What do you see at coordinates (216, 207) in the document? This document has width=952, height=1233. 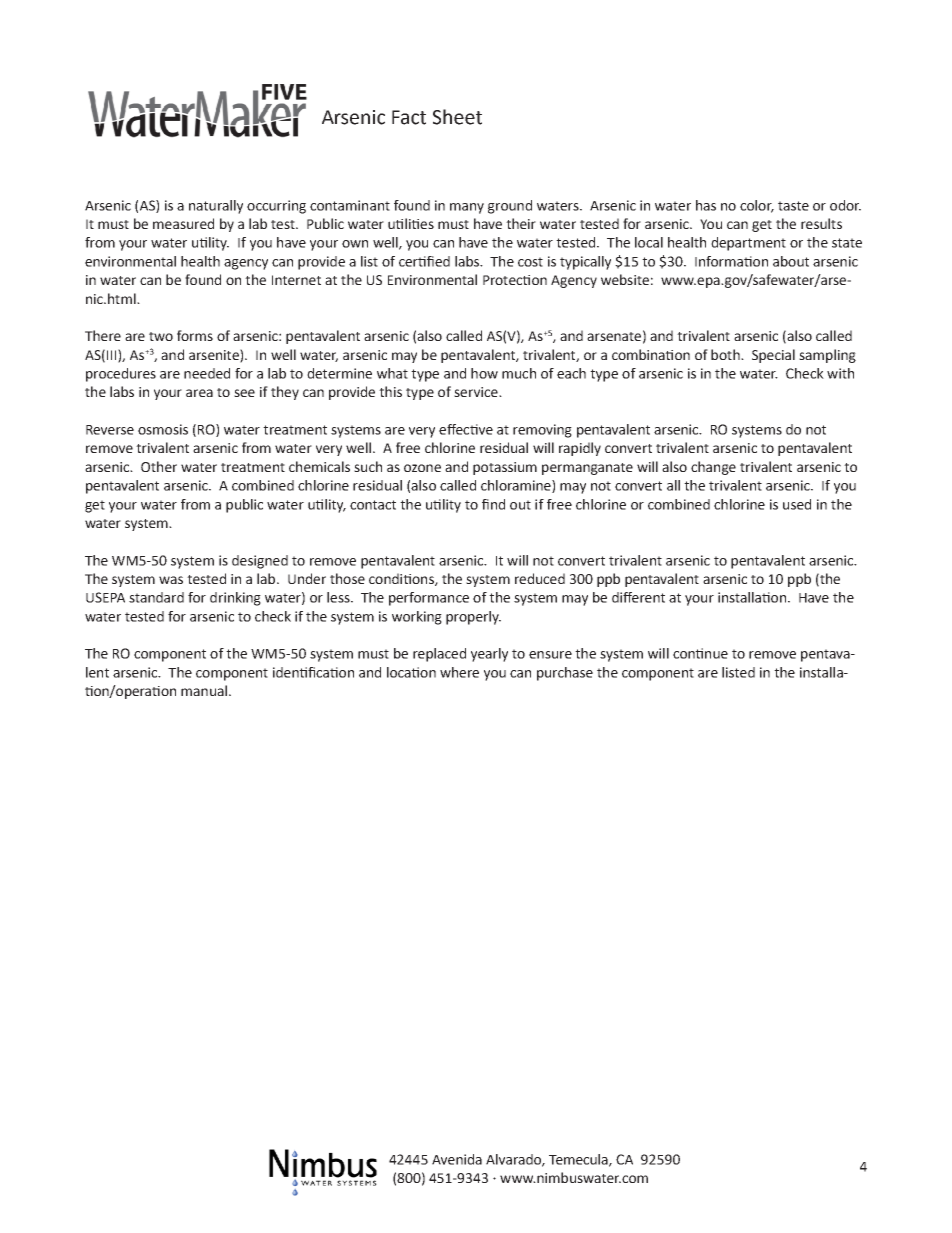 I see `naturally` at bounding box center [216, 207].
